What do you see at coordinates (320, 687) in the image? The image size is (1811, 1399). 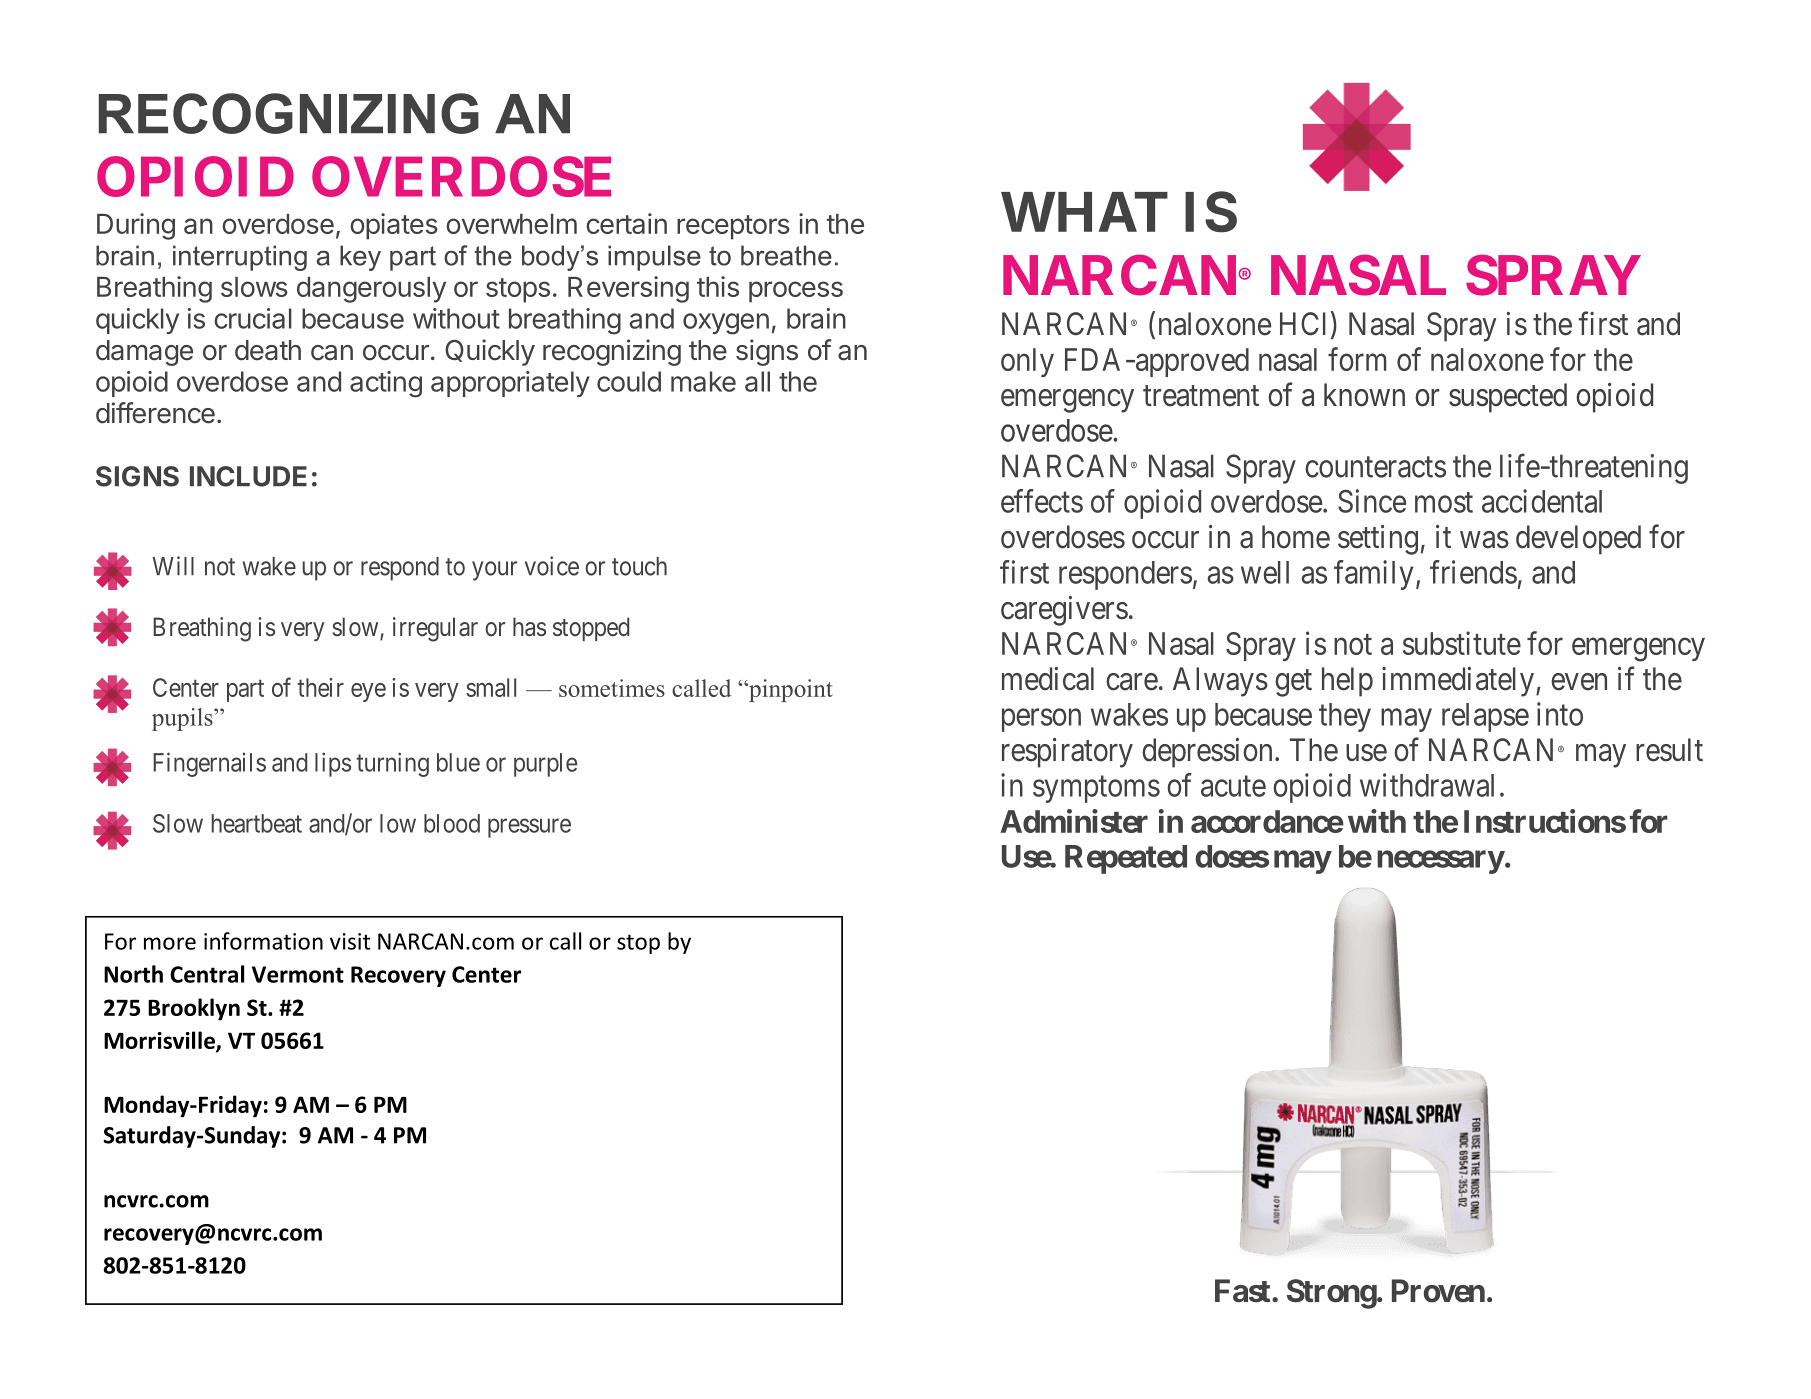 I see `their` at bounding box center [320, 687].
